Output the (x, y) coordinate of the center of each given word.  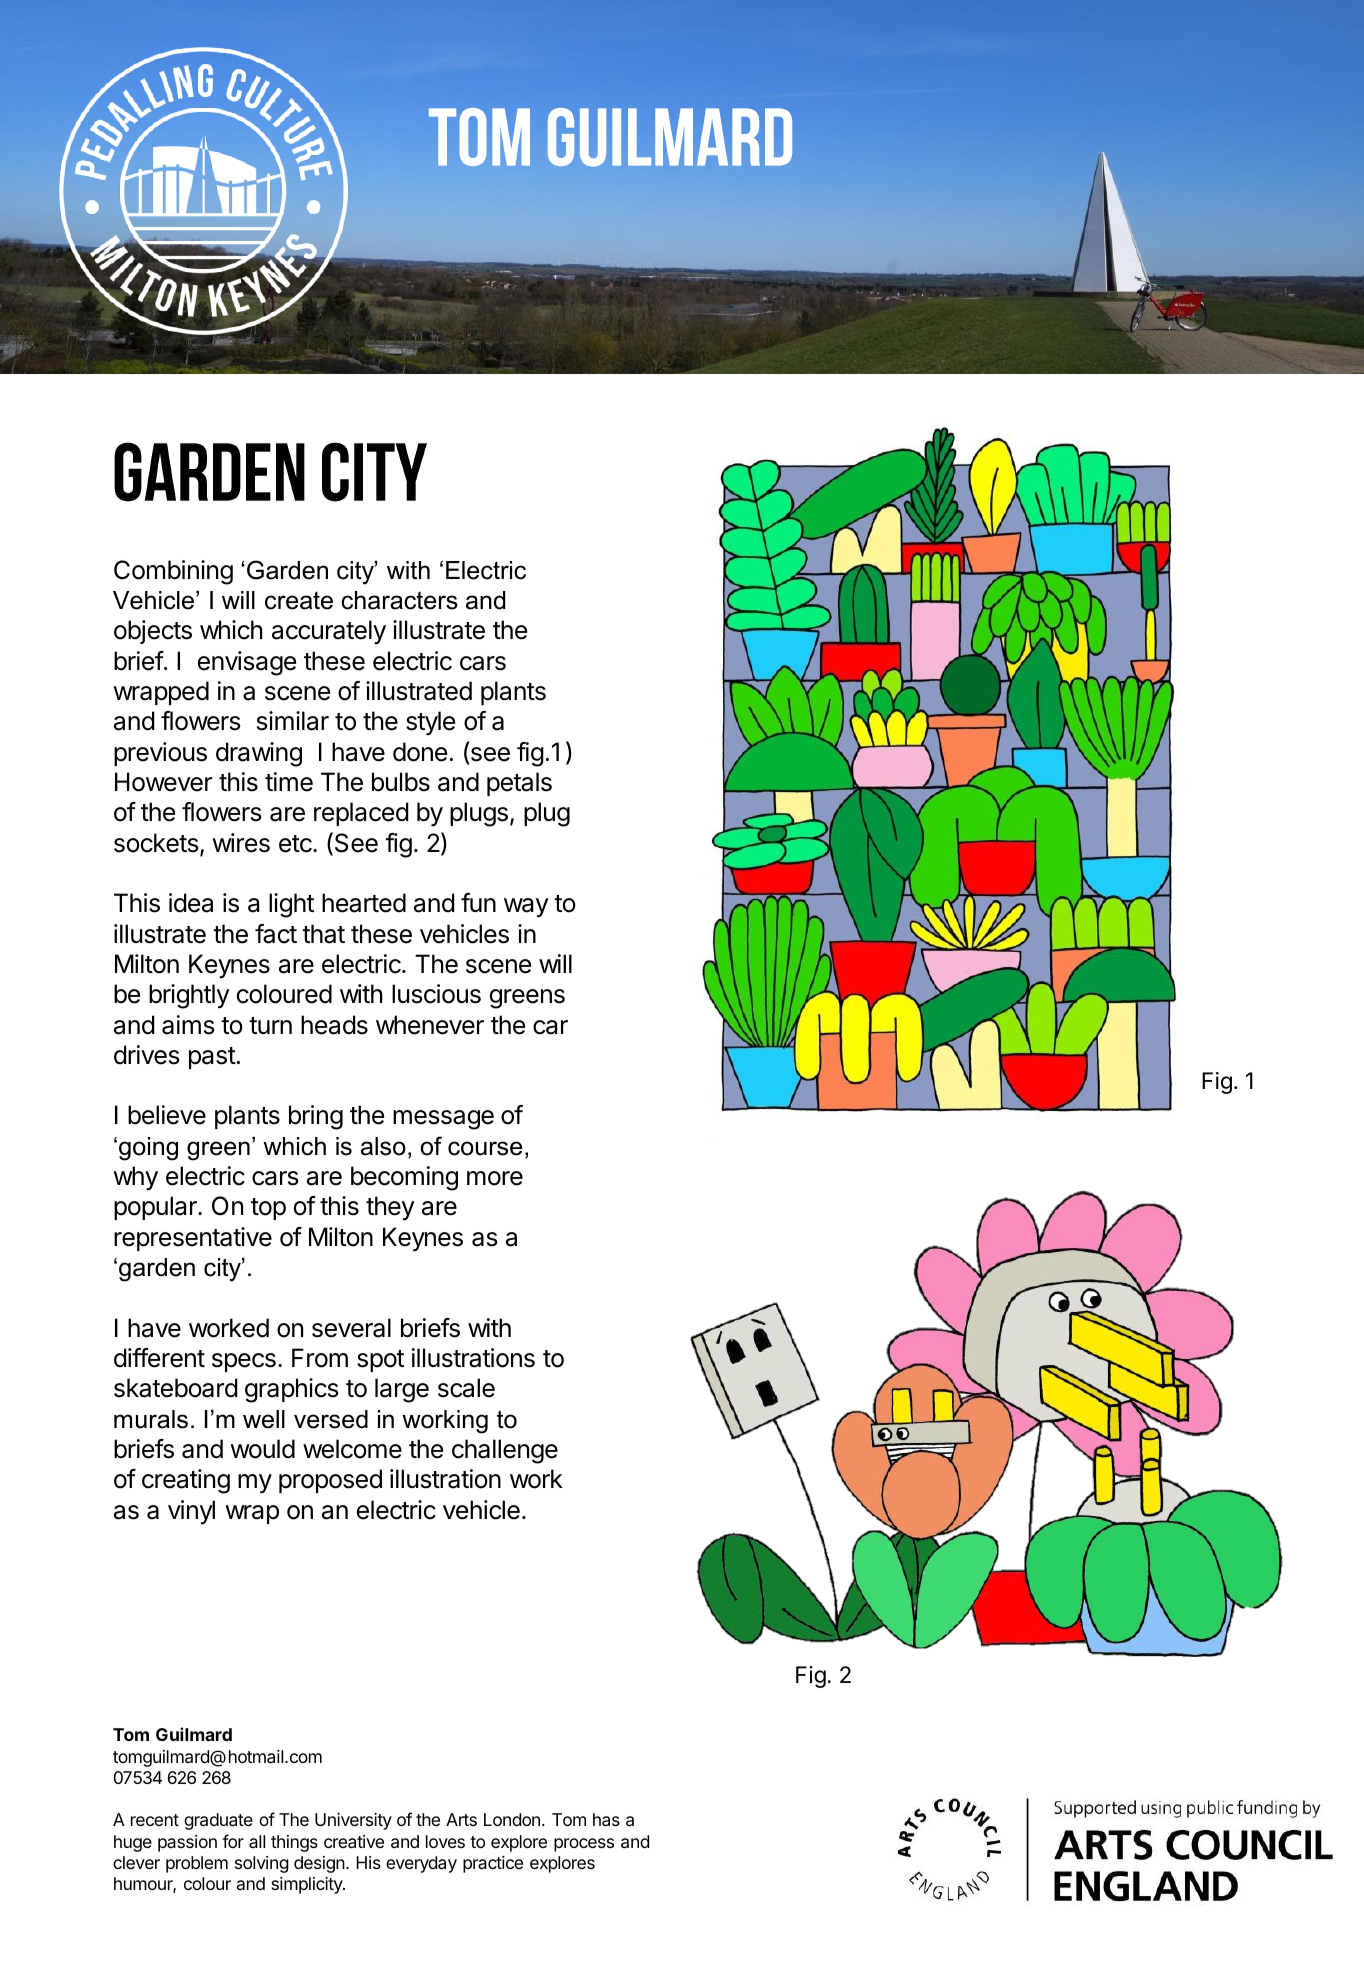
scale (466, 1388)
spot (380, 1361)
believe (167, 1115)
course (485, 1148)
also (383, 1146)
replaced (361, 814)
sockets (156, 843)
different (159, 1358)
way (526, 908)
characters (399, 600)
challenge (505, 1451)
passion (187, 1843)
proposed (330, 1481)
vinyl (191, 1512)
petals (519, 784)
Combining (173, 572)
